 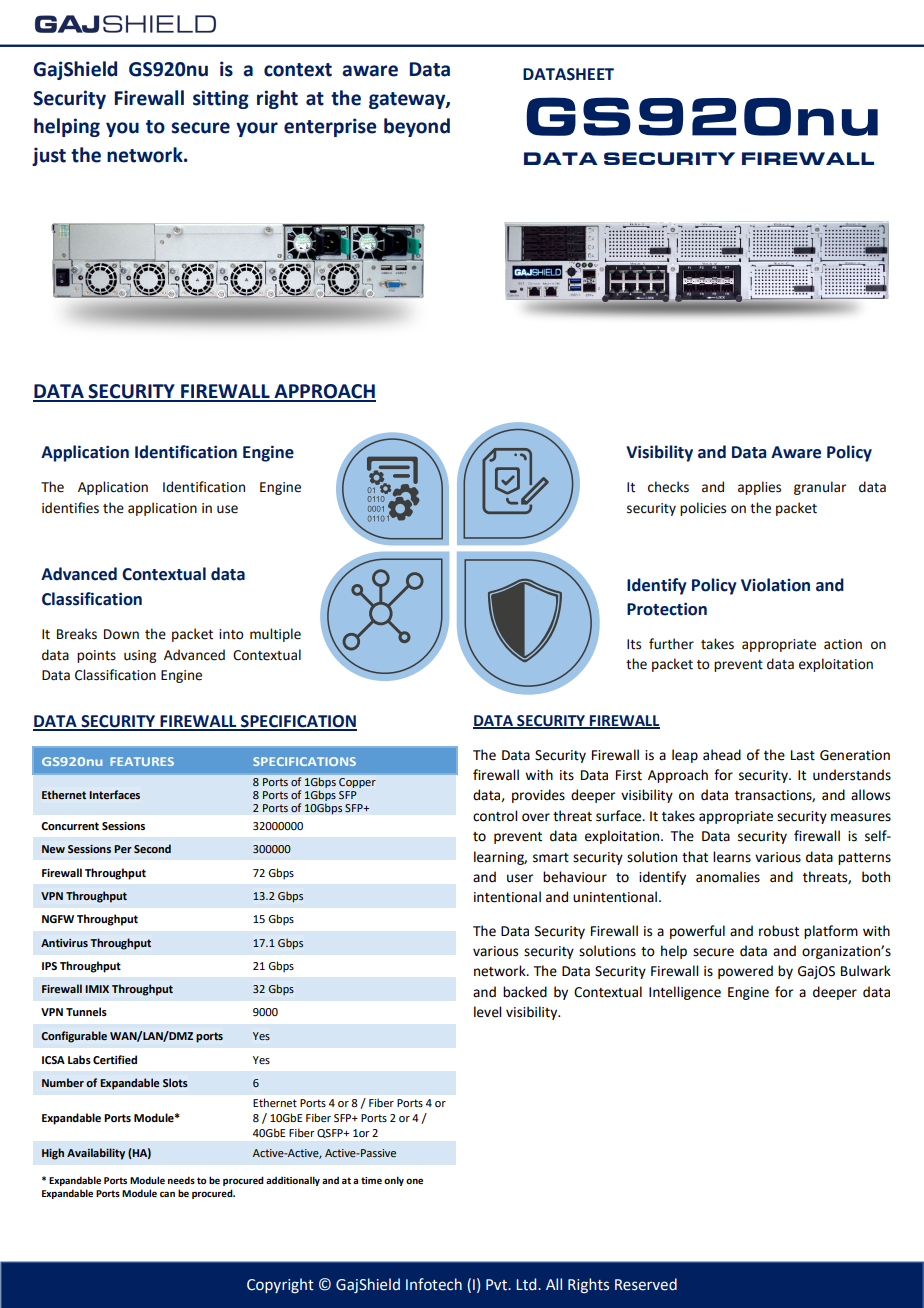 I want to click on Second, so click(x=152, y=848).
